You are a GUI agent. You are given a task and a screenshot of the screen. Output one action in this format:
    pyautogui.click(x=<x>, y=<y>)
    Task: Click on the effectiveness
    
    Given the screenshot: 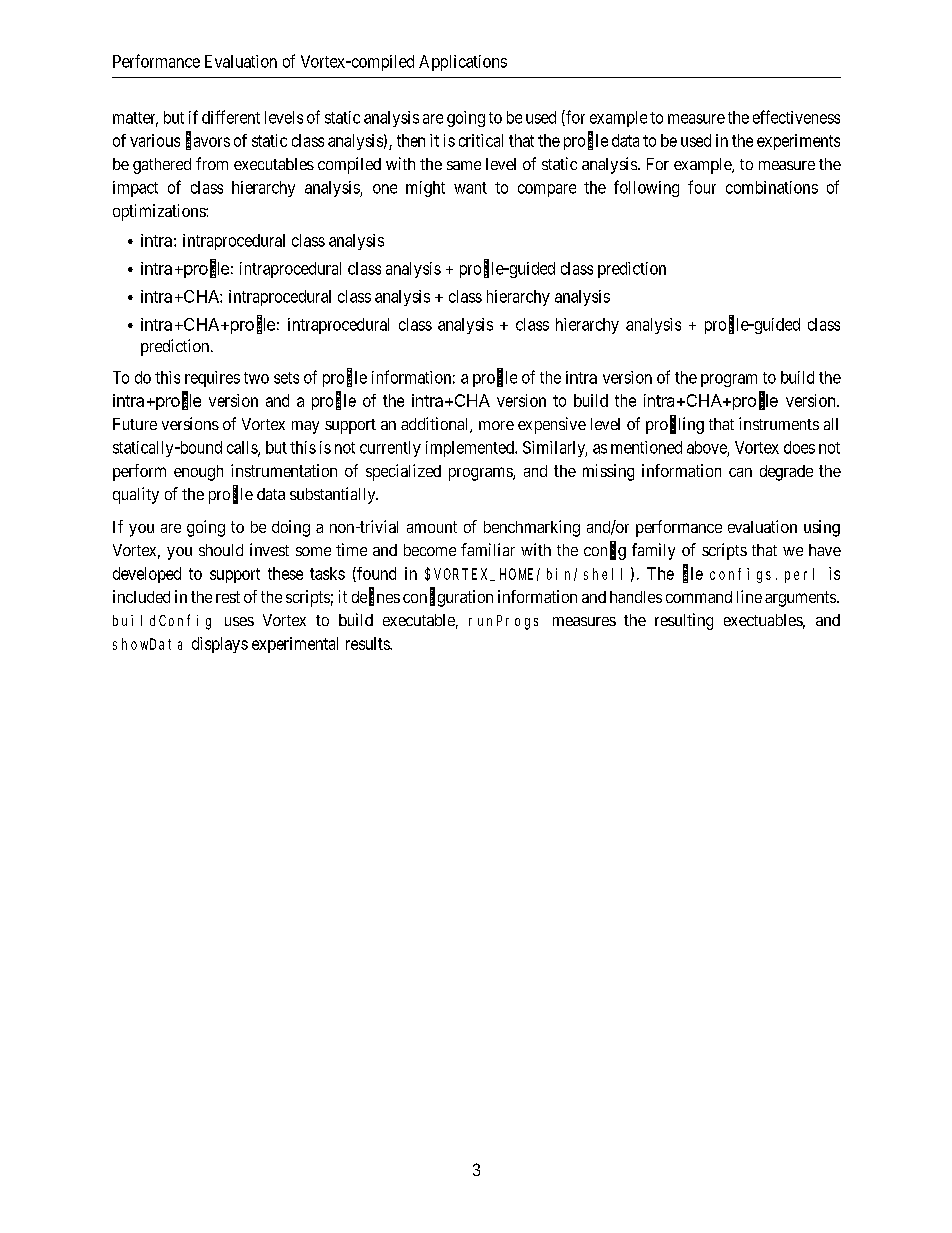 What is the action you would take?
    pyautogui.click(x=796, y=117)
